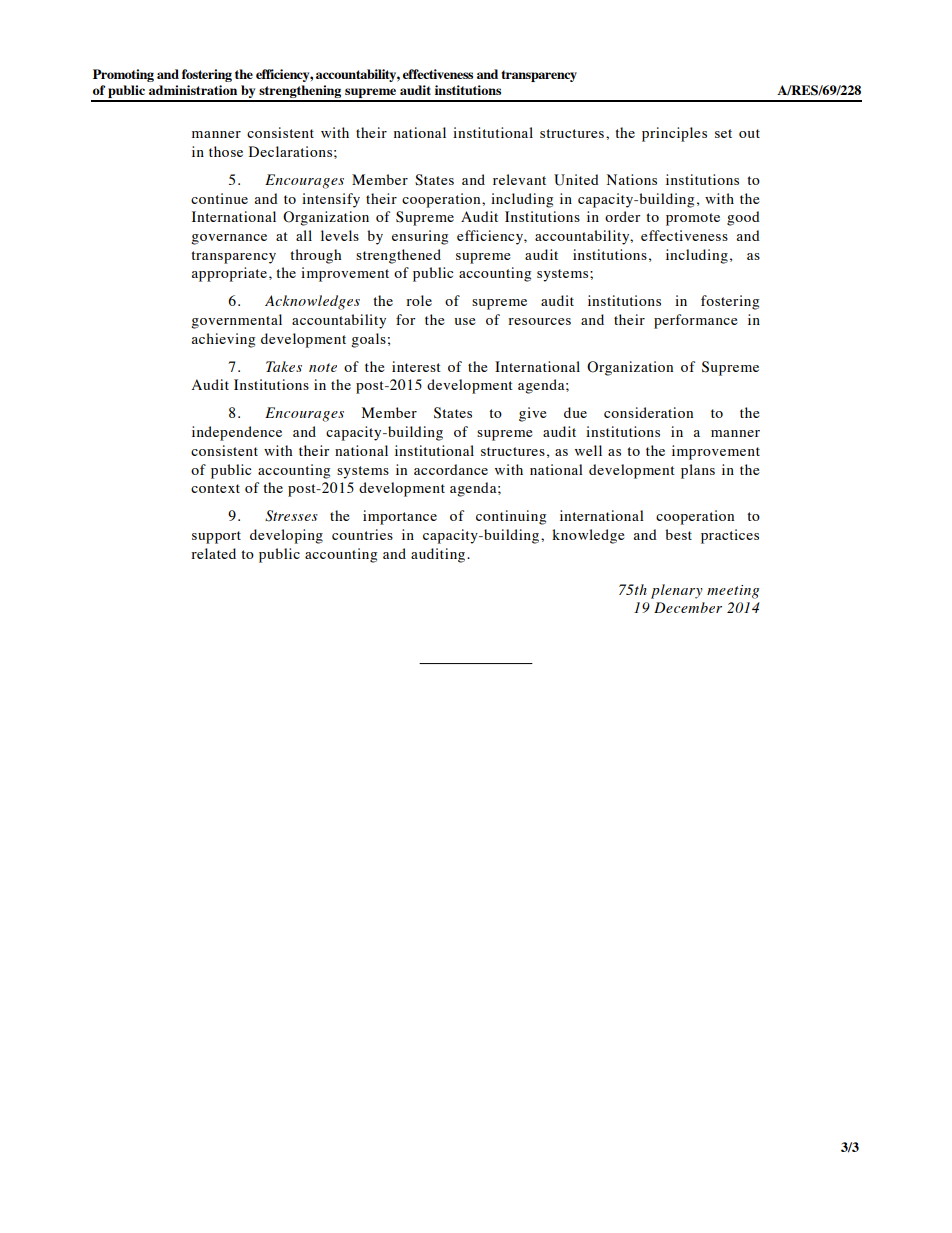 This document has width=952, height=1233. What do you see at coordinates (213, 553) in the document?
I see `related` at bounding box center [213, 553].
